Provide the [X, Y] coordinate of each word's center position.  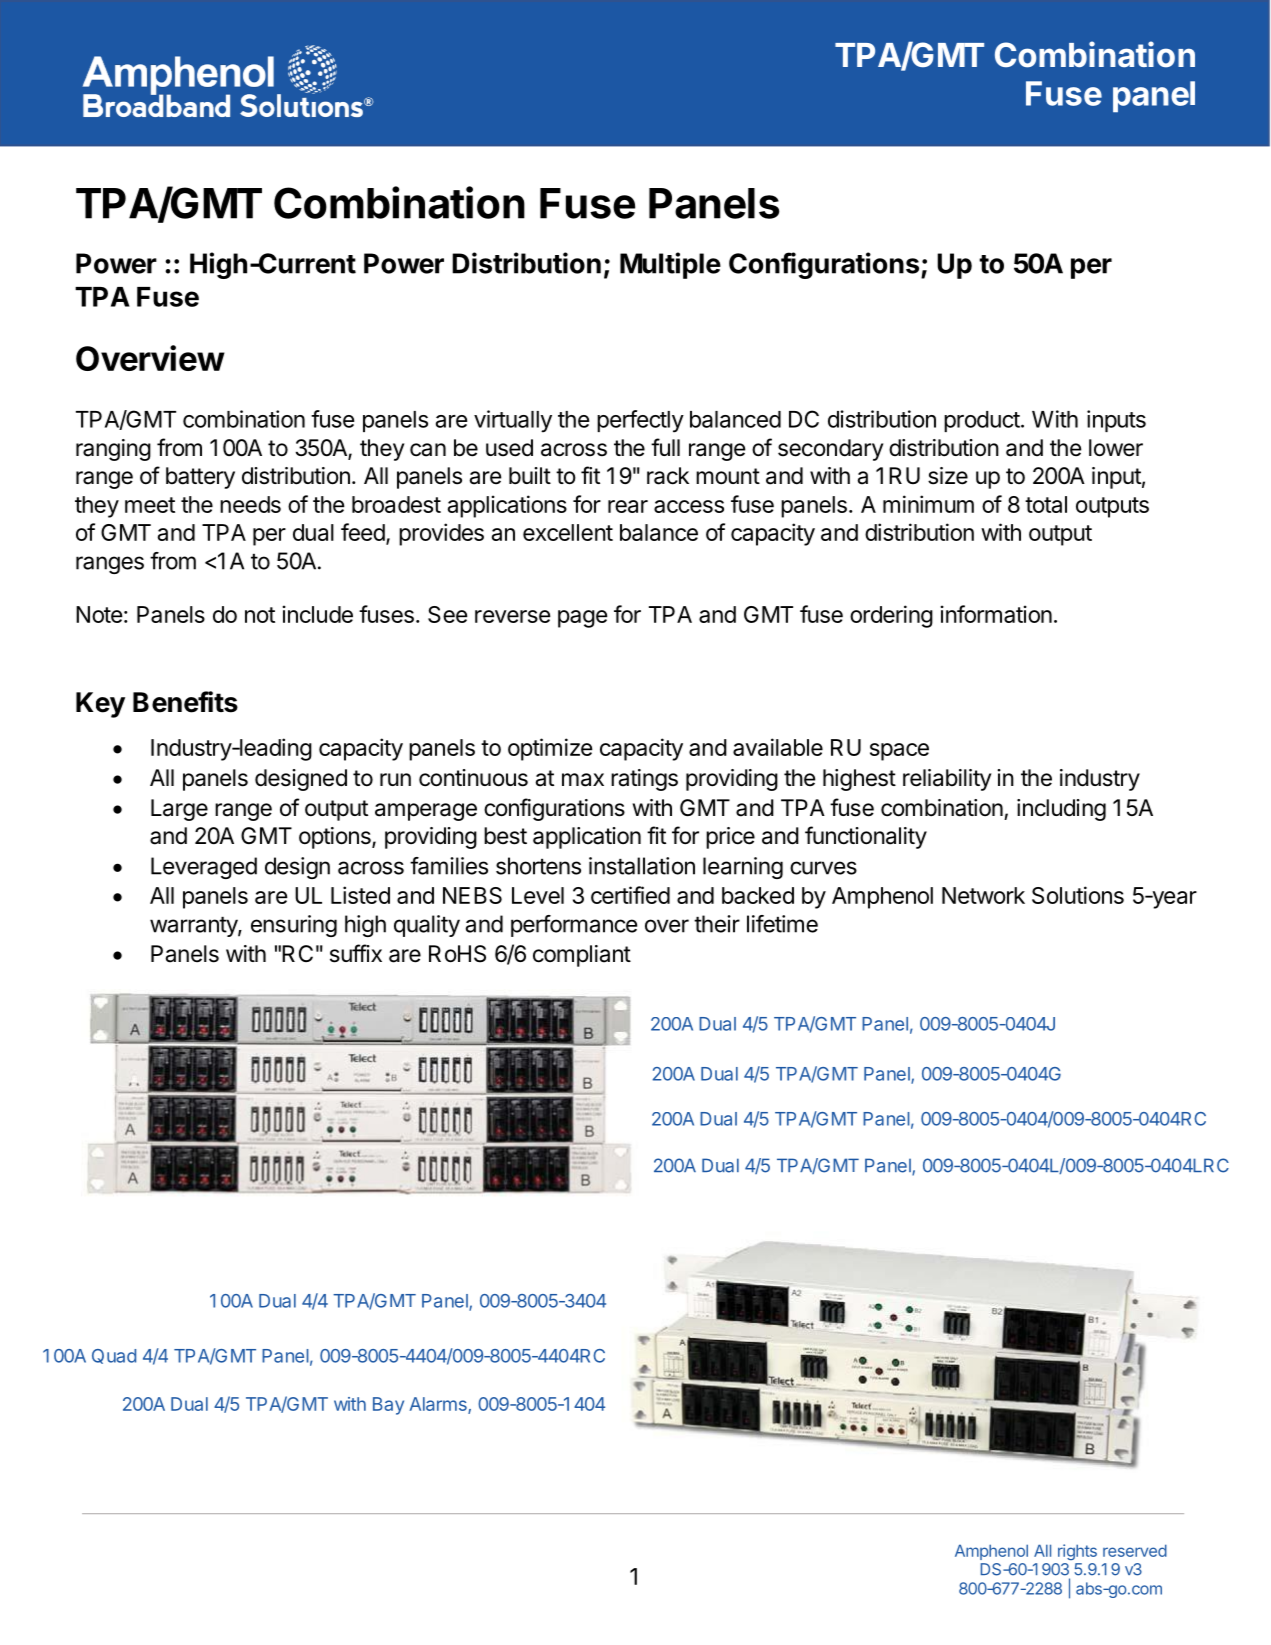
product [982, 421]
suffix [356, 953]
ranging [113, 450]
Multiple [670, 265]
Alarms [439, 1405]
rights [1077, 1552]
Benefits [185, 702]
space [899, 752]
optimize [550, 749]
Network [983, 895]
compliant [582, 956]
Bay [388, 1406]
